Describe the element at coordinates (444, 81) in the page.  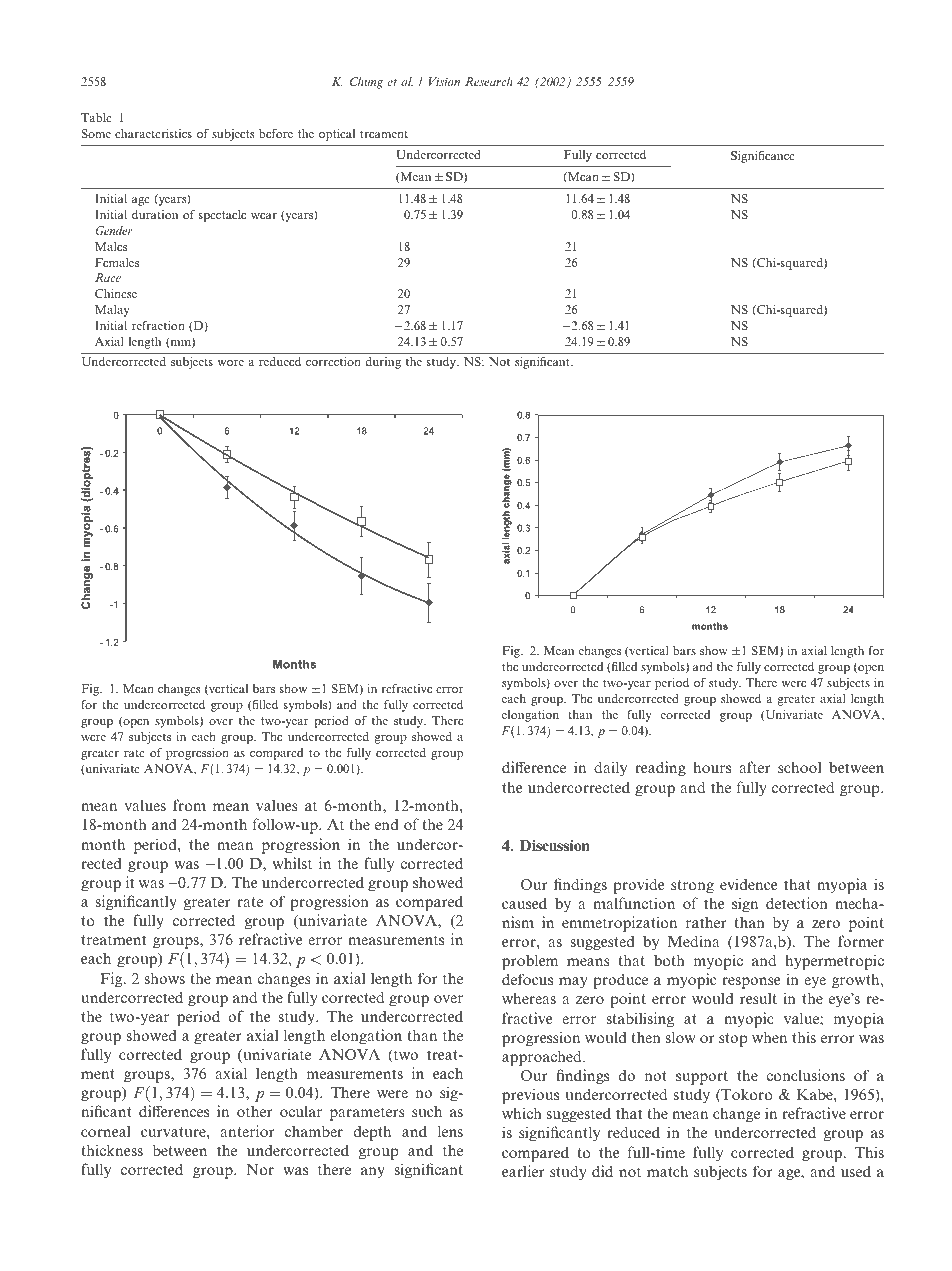
I see `Vision` at that location.
